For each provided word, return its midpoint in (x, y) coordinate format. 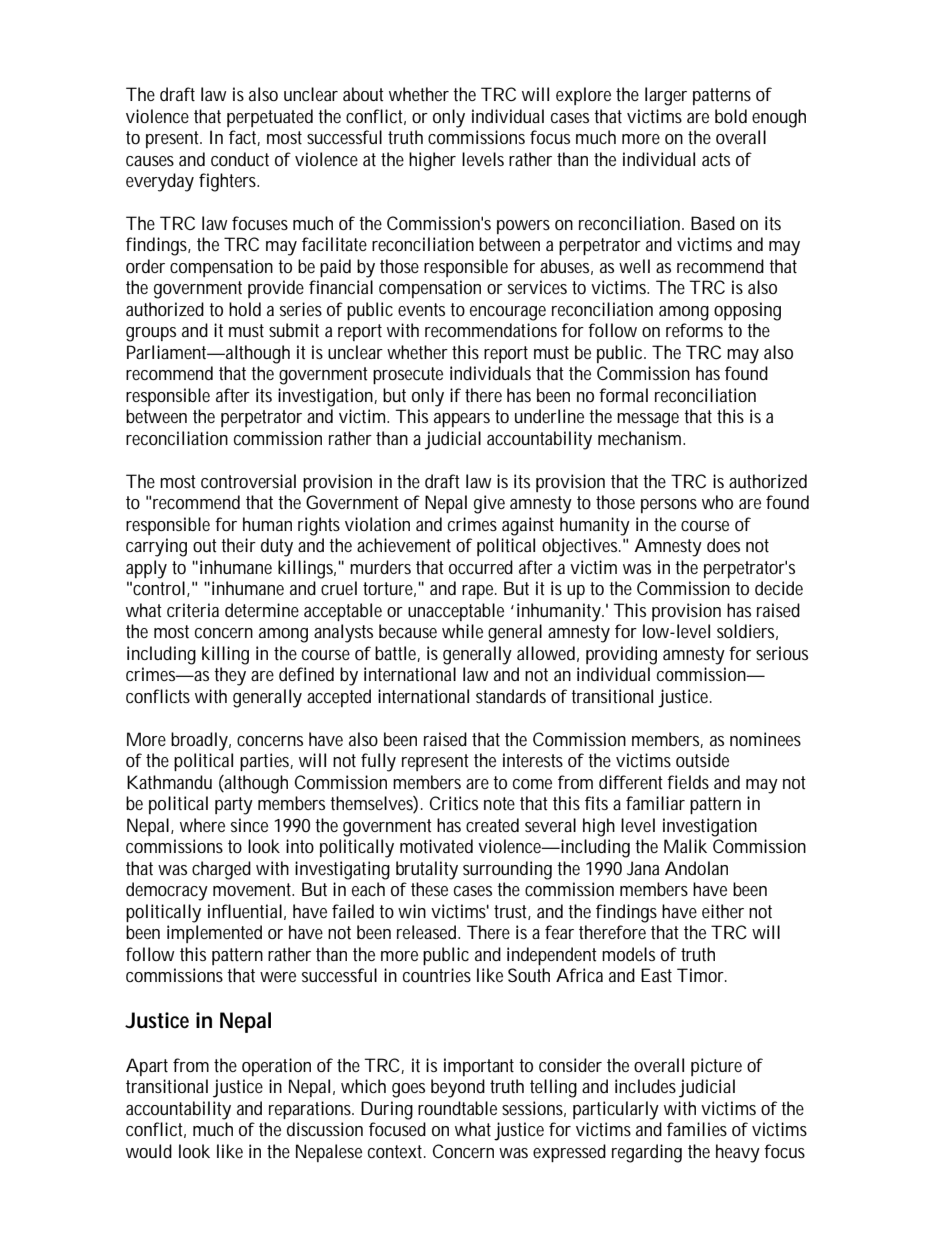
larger (666, 96)
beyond (458, 1088)
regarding (647, 1153)
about (363, 94)
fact (244, 138)
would (149, 1151)
